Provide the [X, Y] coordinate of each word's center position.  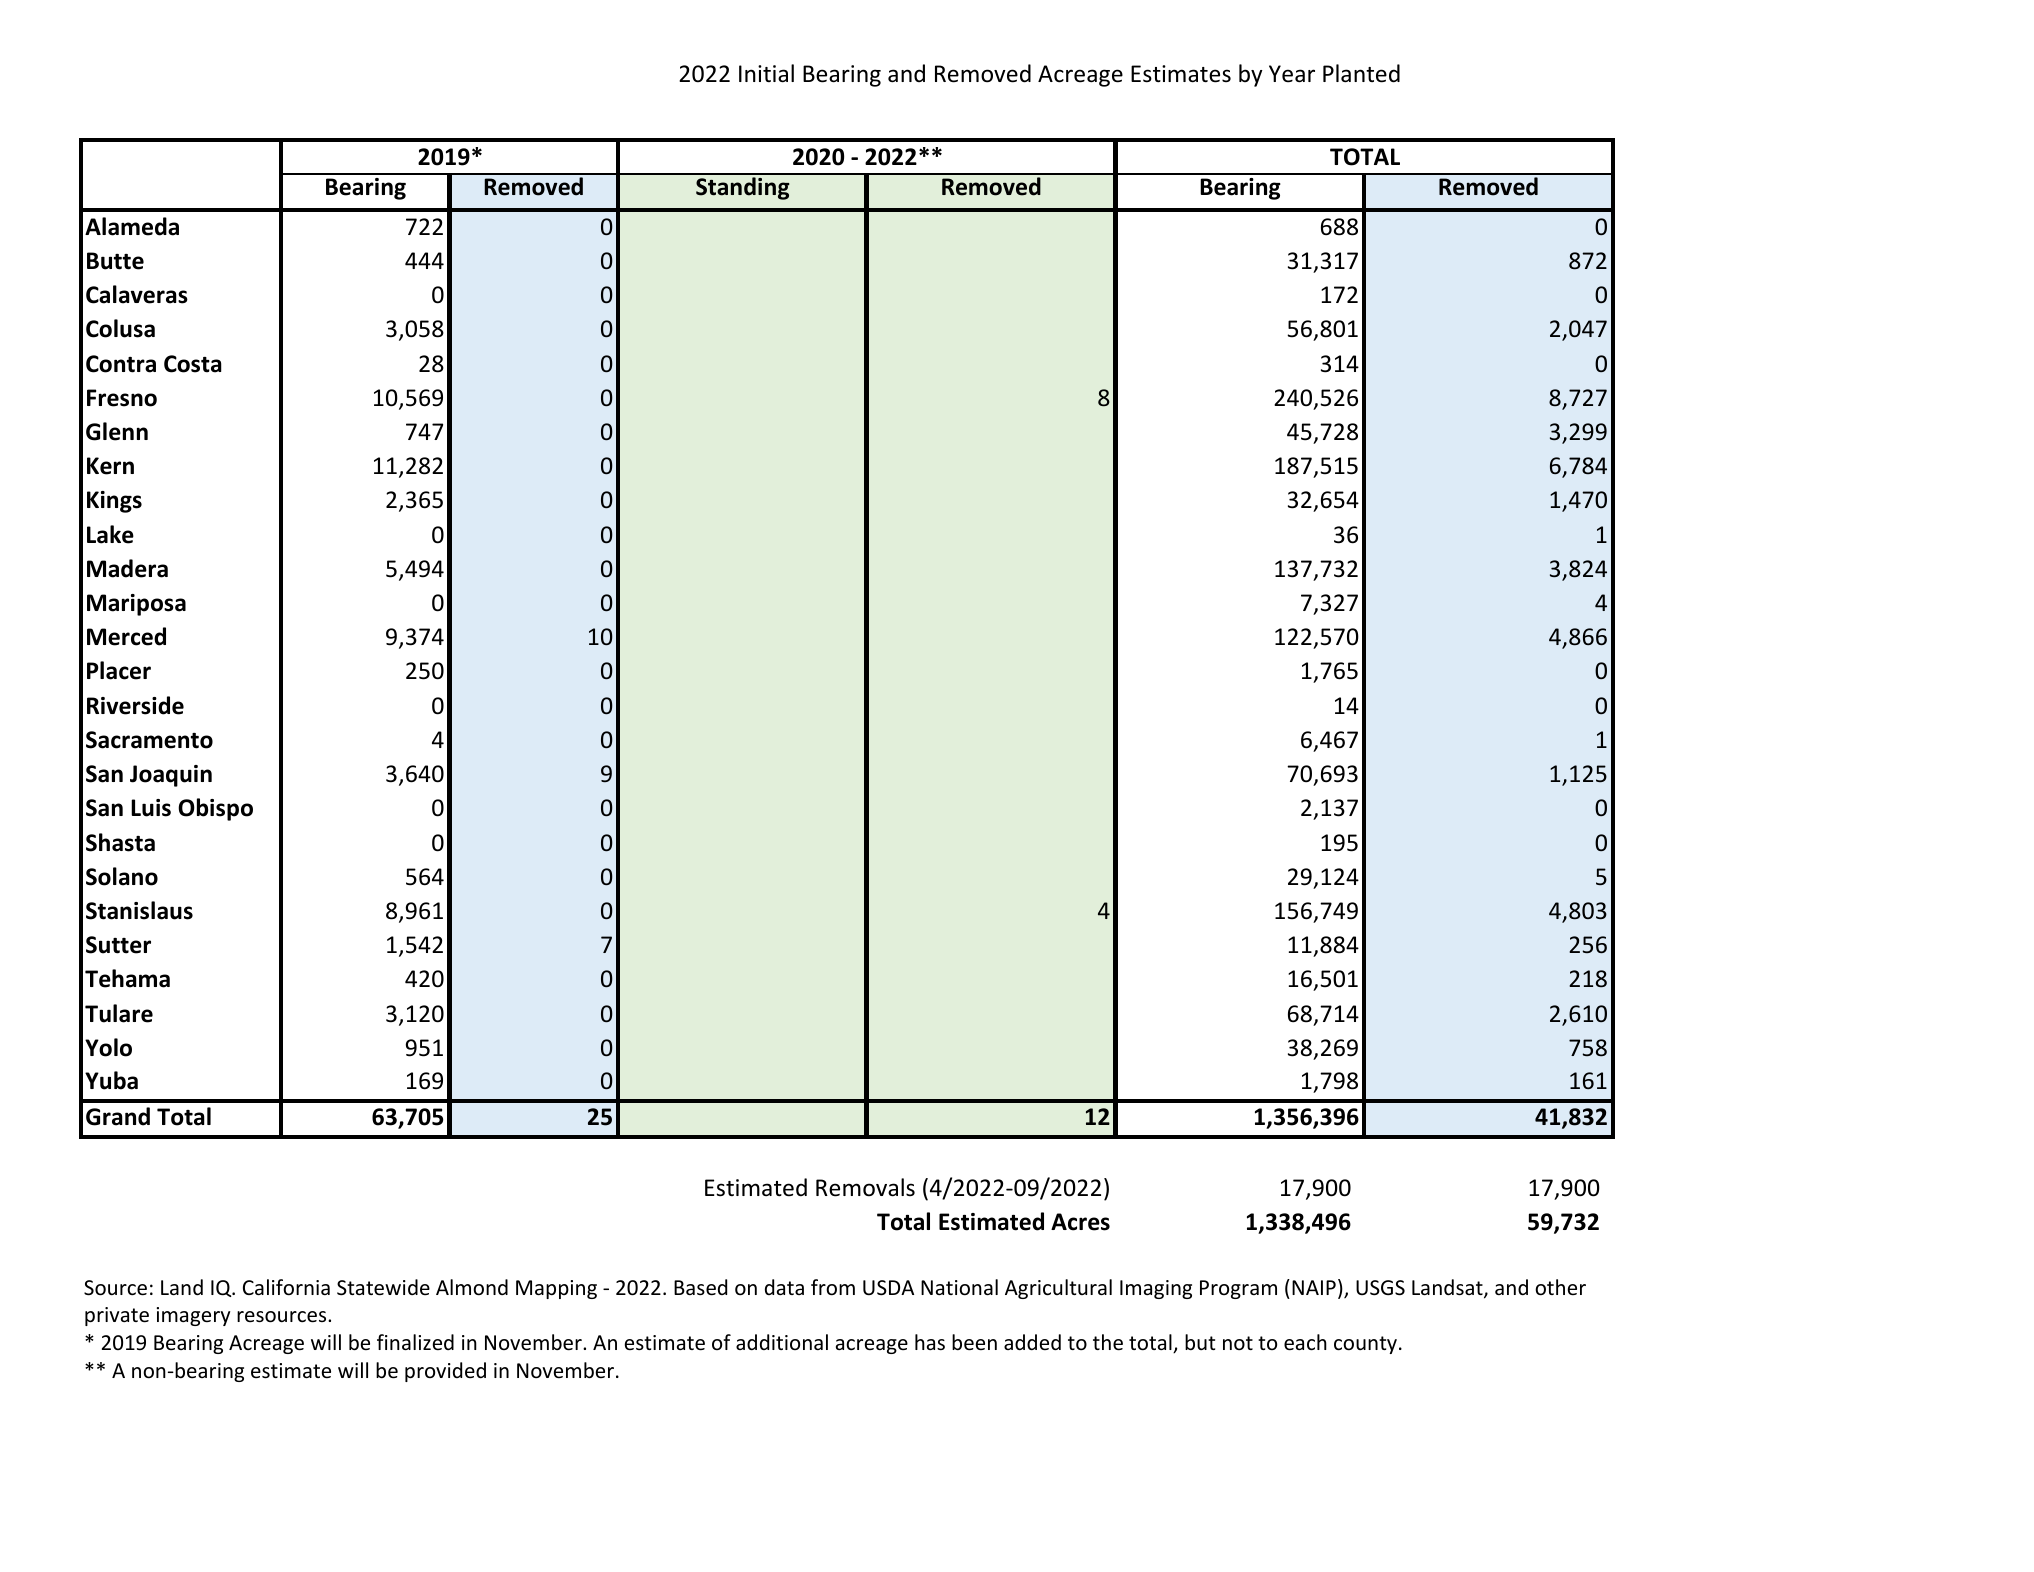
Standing [743, 188]
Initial [766, 73]
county [1367, 1345]
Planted [1361, 73]
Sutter [118, 945]
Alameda [132, 226]
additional [782, 1342]
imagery [193, 1316]
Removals [865, 1187]
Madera [127, 568]
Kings [114, 502]
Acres [1080, 1222]
